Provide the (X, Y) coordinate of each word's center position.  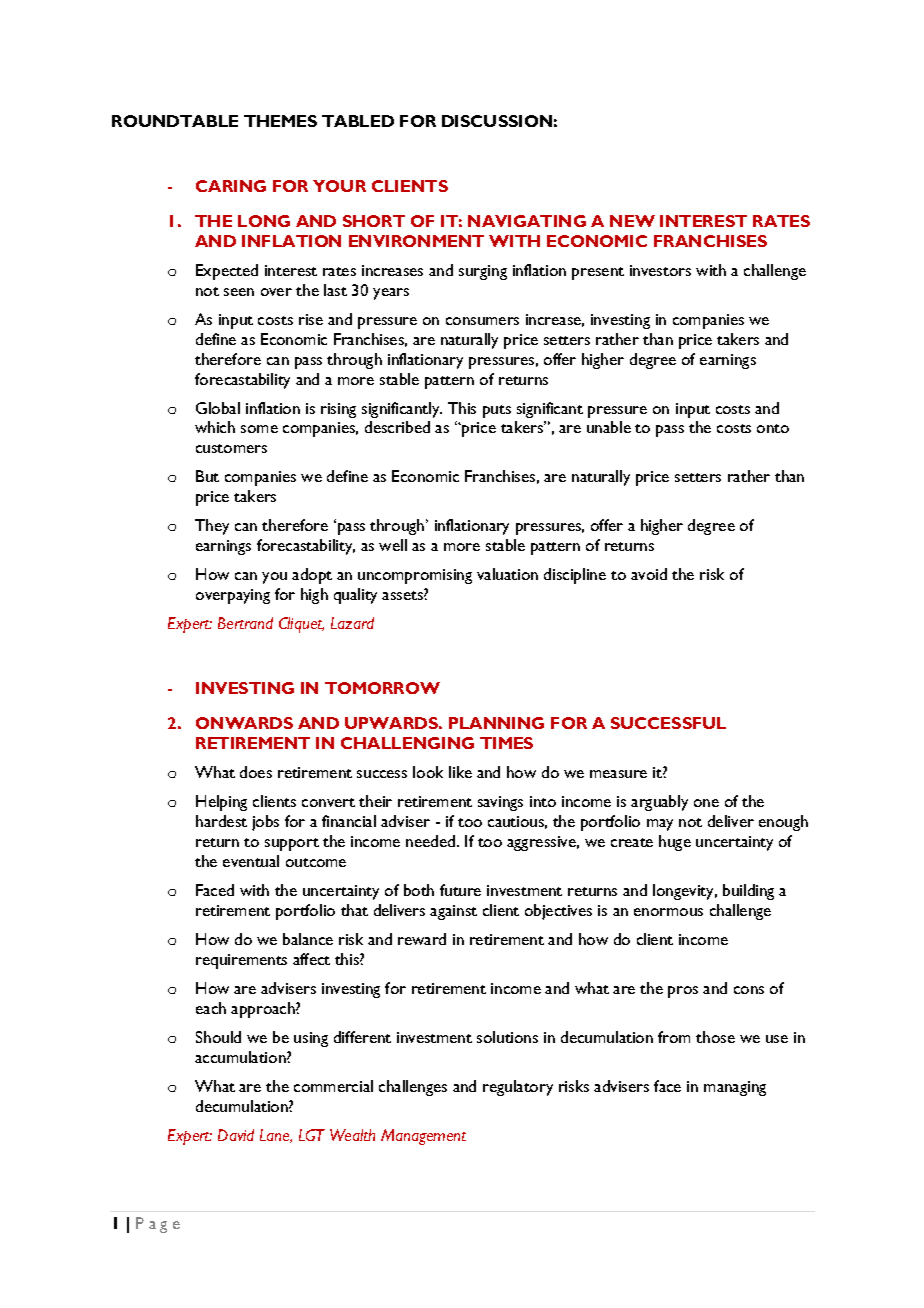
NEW (632, 221)
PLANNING (496, 723)
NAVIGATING (527, 221)
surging (483, 272)
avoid (649, 574)
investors (660, 270)
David (236, 1135)
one (706, 803)
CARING (231, 186)
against (453, 912)
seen (239, 292)
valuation (507, 574)
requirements (241, 961)
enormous (668, 912)
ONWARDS (244, 723)
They (212, 527)
